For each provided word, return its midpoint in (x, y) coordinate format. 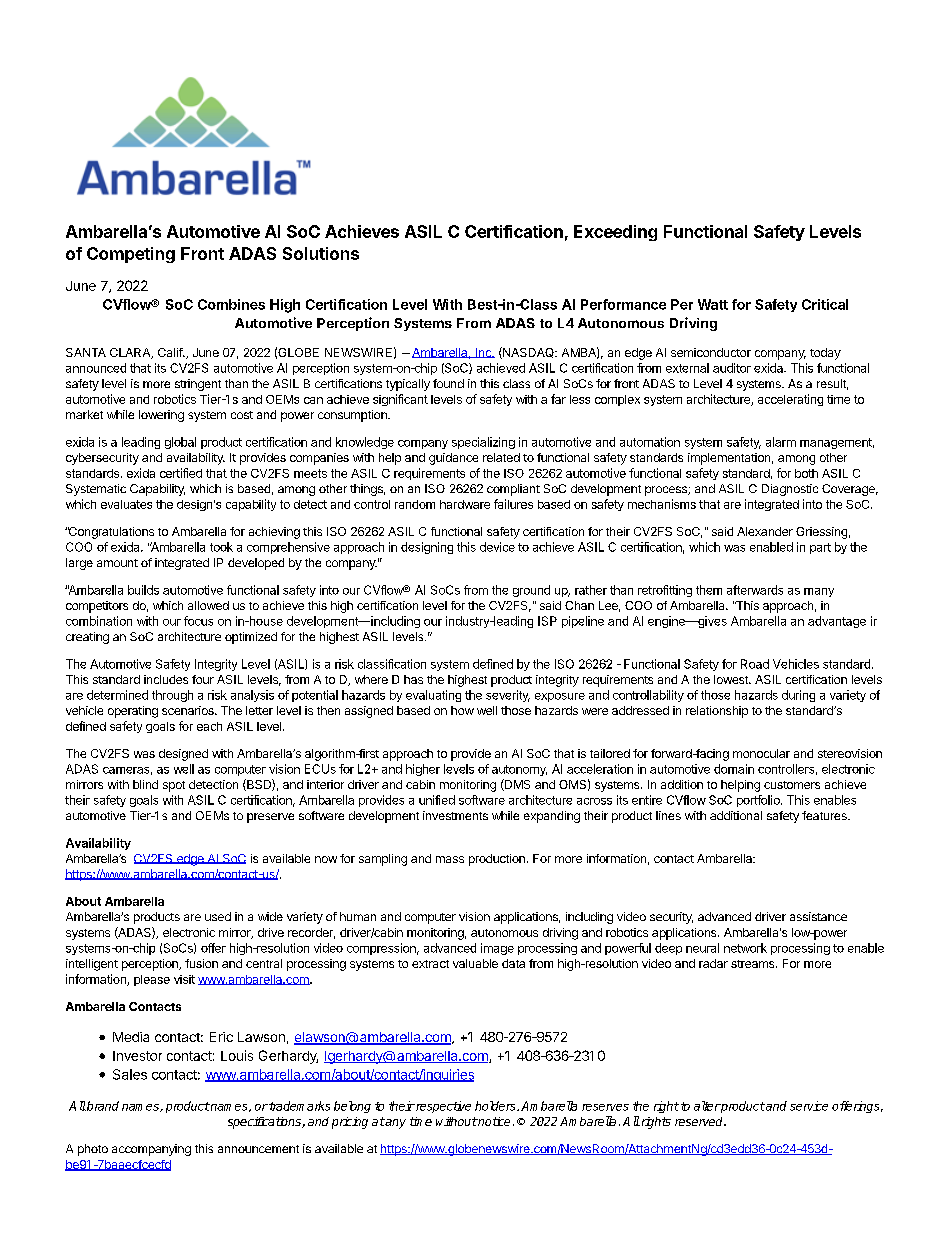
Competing (131, 255)
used (218, 916)
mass (450, 859)
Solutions (321, 253)
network (745, 948)
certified (181, 473)
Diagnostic (790, 490)
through (172, 696)
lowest (732, 679)
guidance (453, 459)
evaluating (433, 696)
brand (102, 1106)
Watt (713, 304)
